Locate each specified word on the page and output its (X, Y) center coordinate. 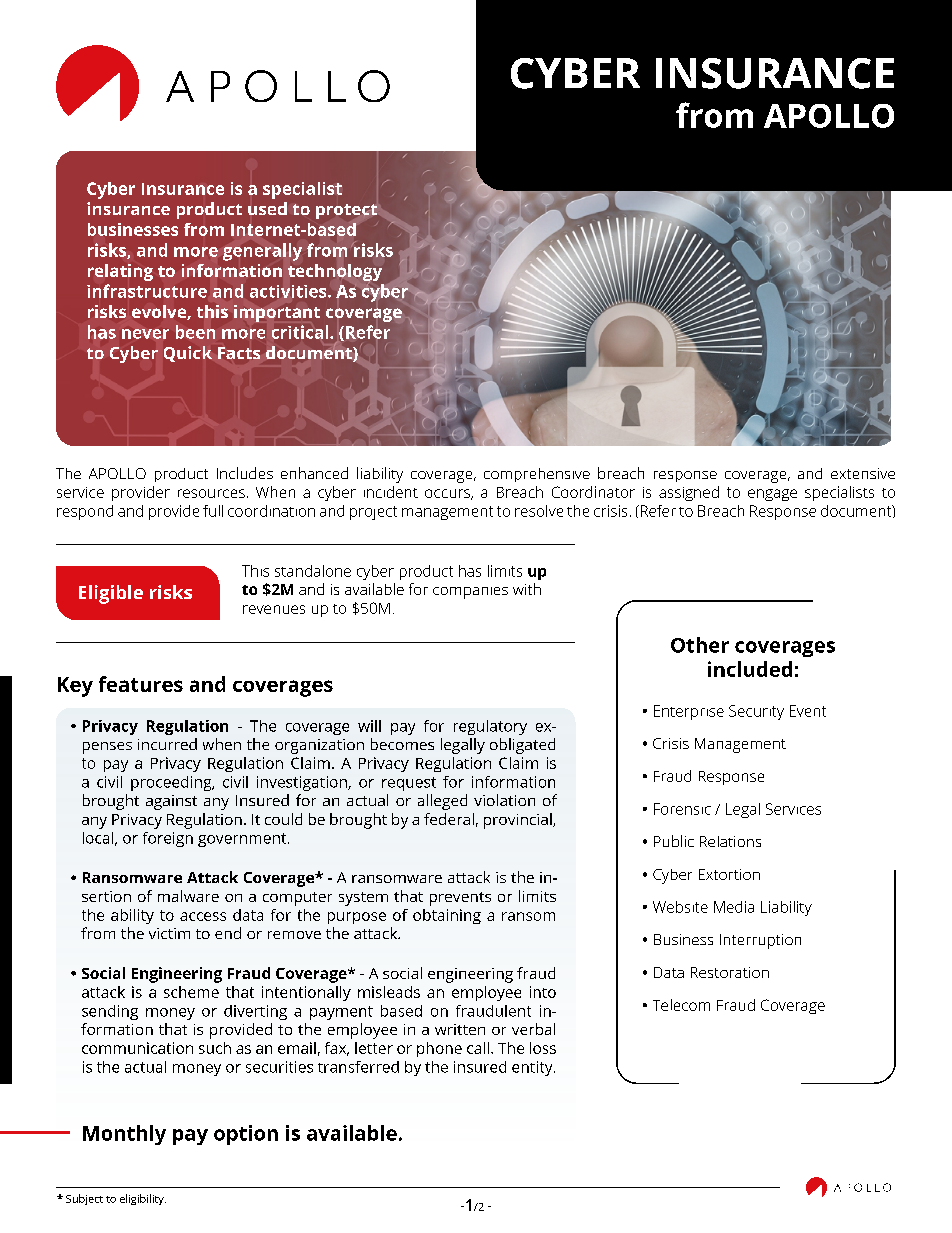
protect (346, 211)
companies (470, 593)
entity (533, 1068)
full (213, 511)
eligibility (143, 1199)
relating (120, 272)
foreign (168, 839)
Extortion (729, 874)
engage (772, 495)
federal (449, 819)
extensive (863, 473)
